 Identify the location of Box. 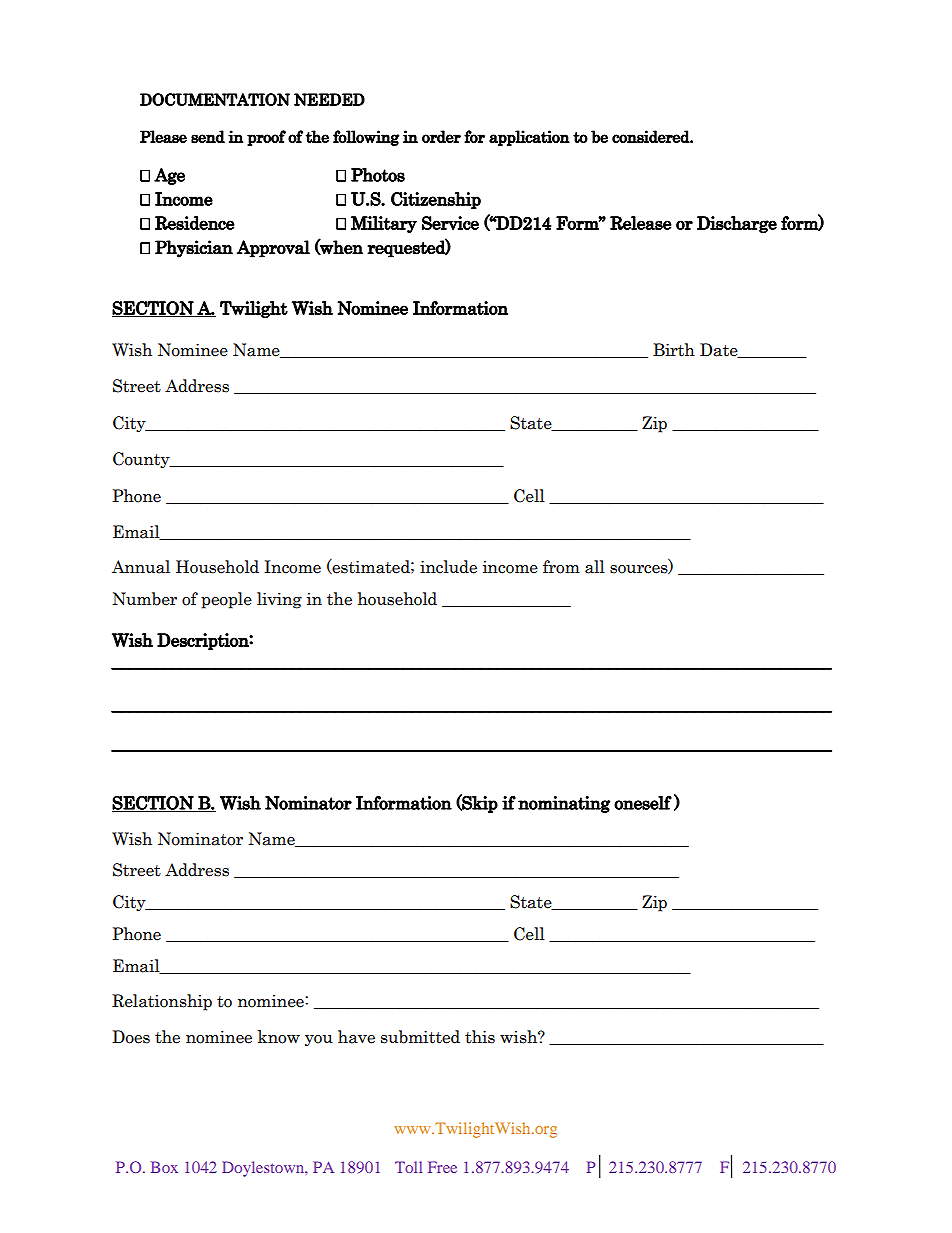
(164, 1167).
